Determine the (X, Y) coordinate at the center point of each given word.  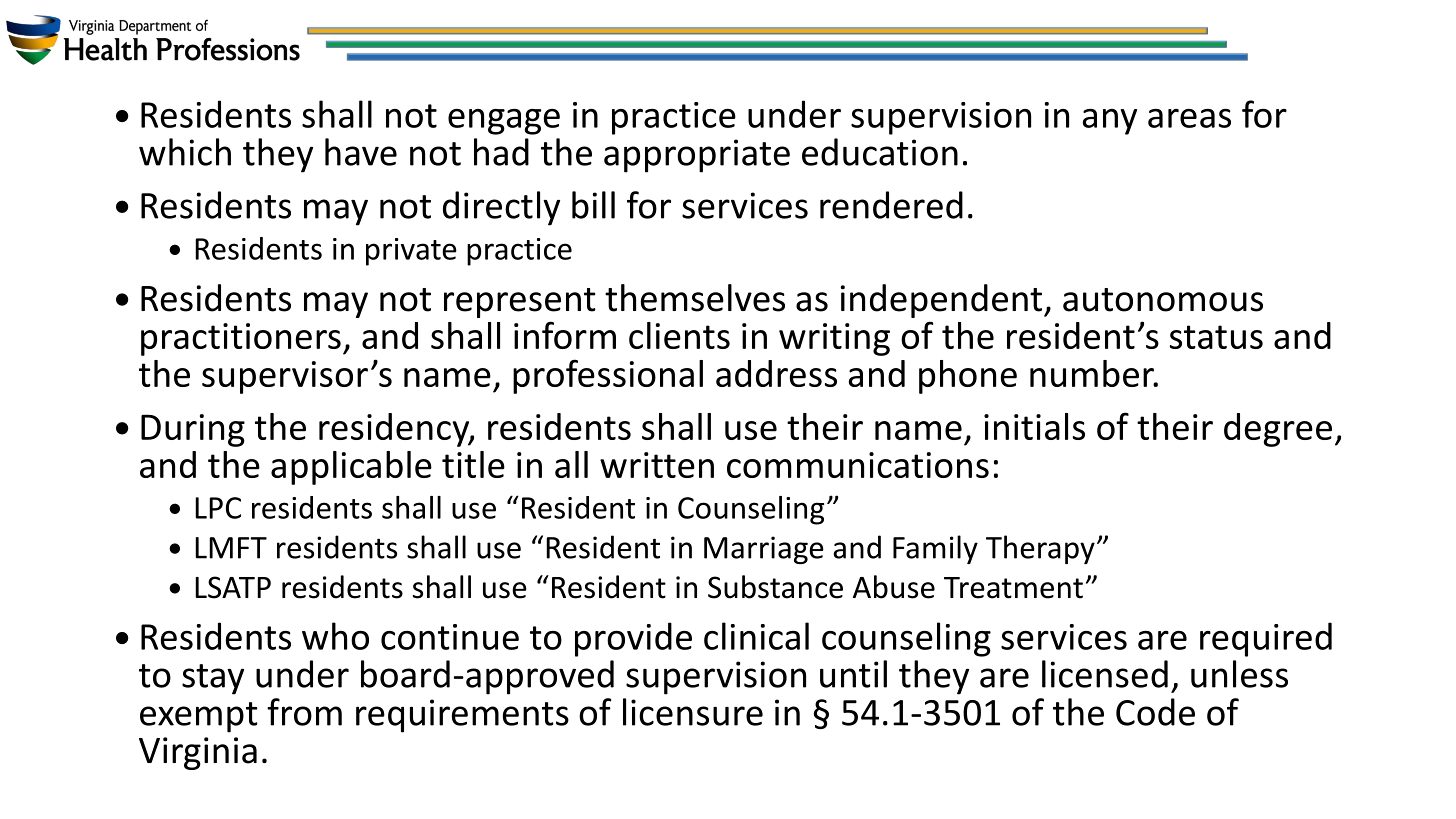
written (657, 465)
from (304, 712)
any (1109, 122)
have (361, 152)
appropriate (697, 156)
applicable (351, 468)
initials (1034, 426)
